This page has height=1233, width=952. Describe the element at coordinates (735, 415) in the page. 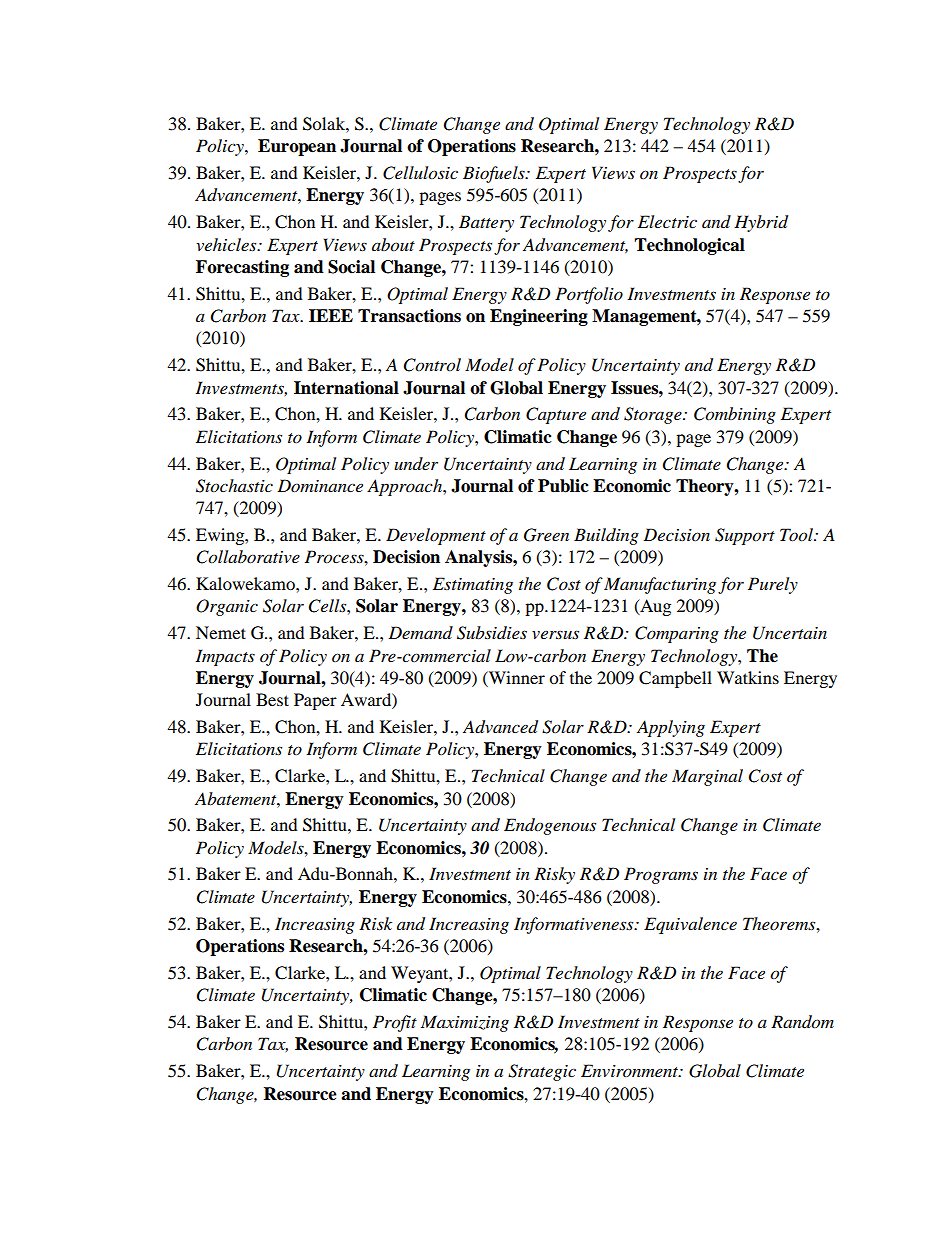

I see `Combining` at that location.
